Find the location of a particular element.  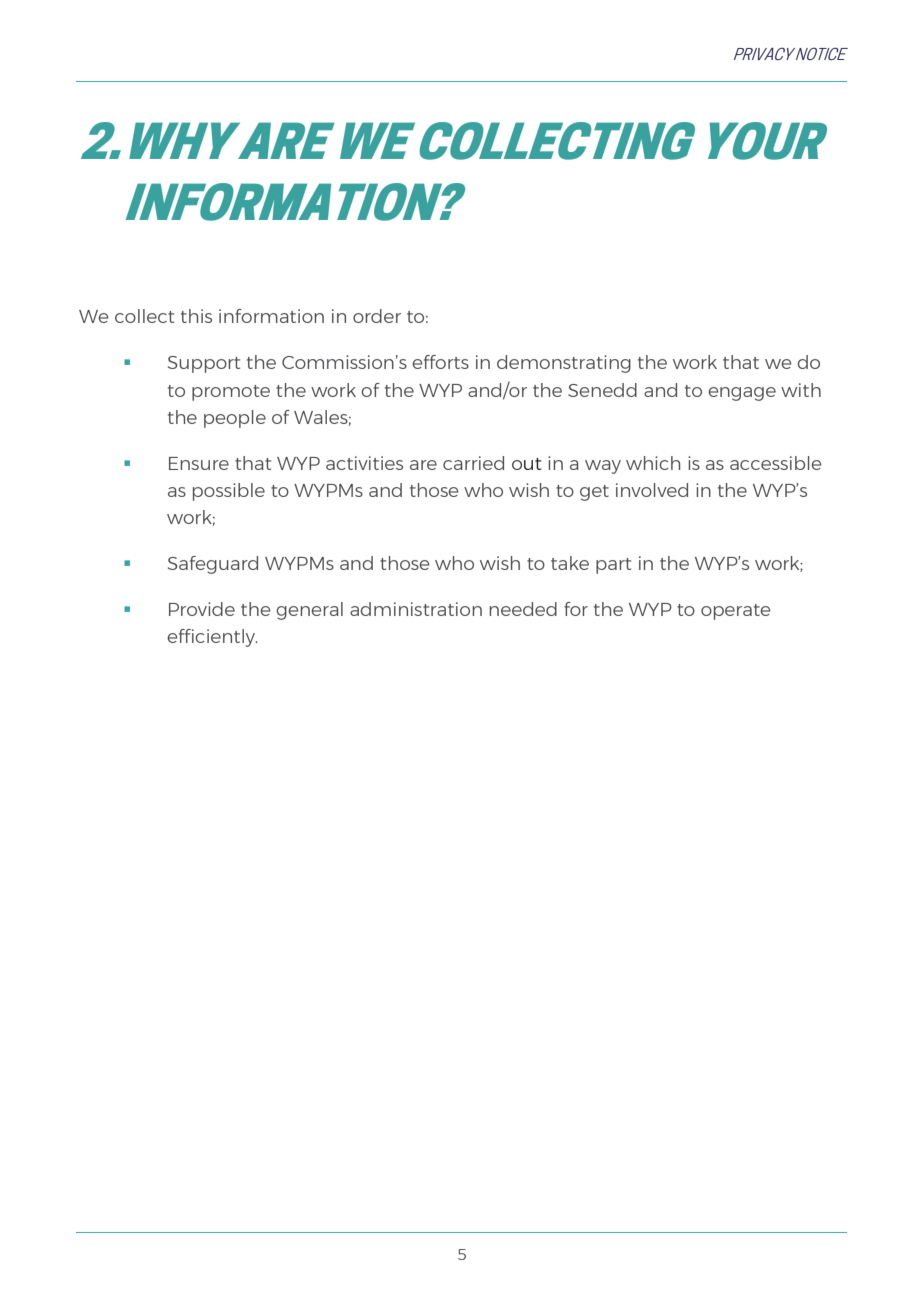

engage is located at coordinates (742, 394).
